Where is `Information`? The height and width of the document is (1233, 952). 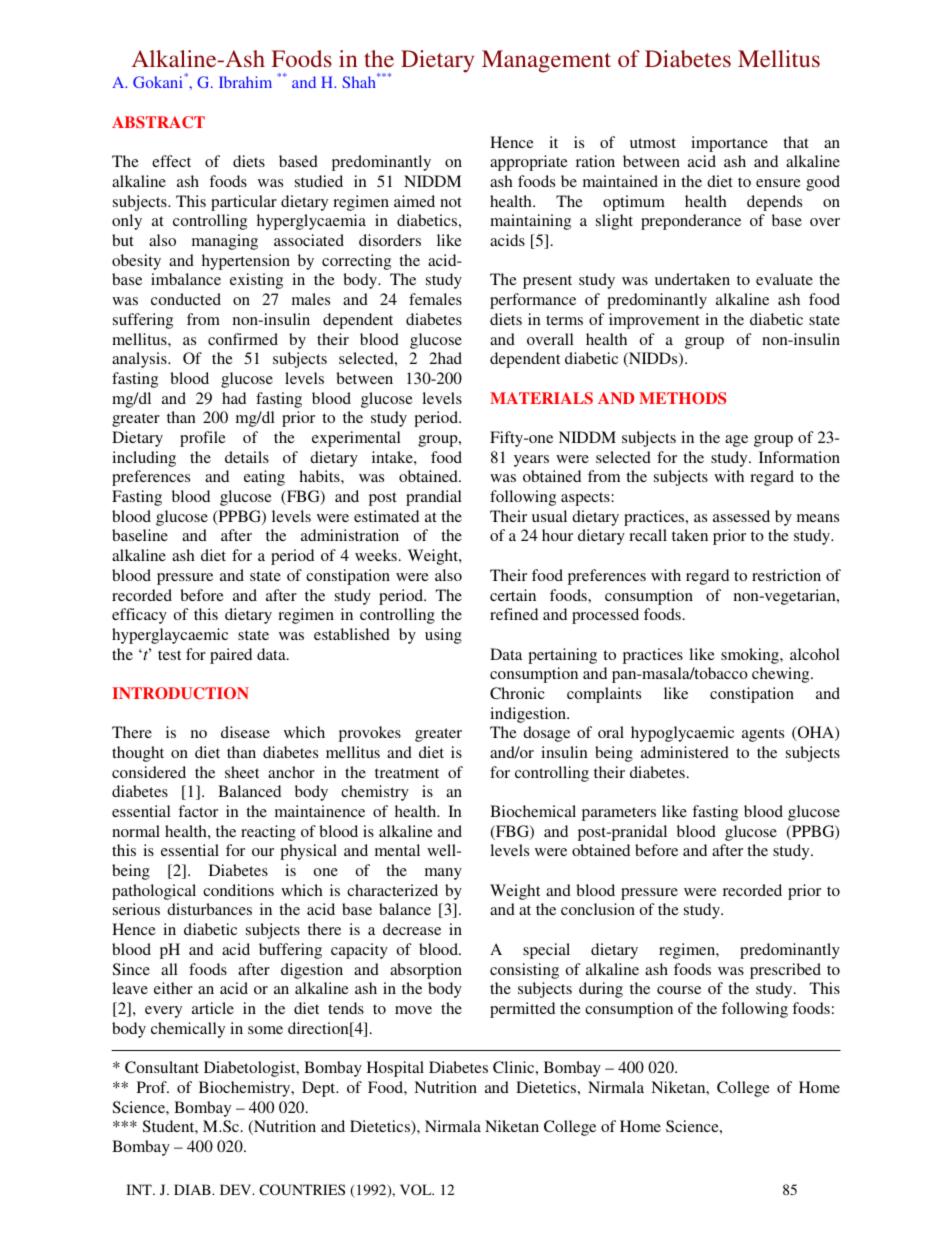 Information is located at coordinates (799, 457).
